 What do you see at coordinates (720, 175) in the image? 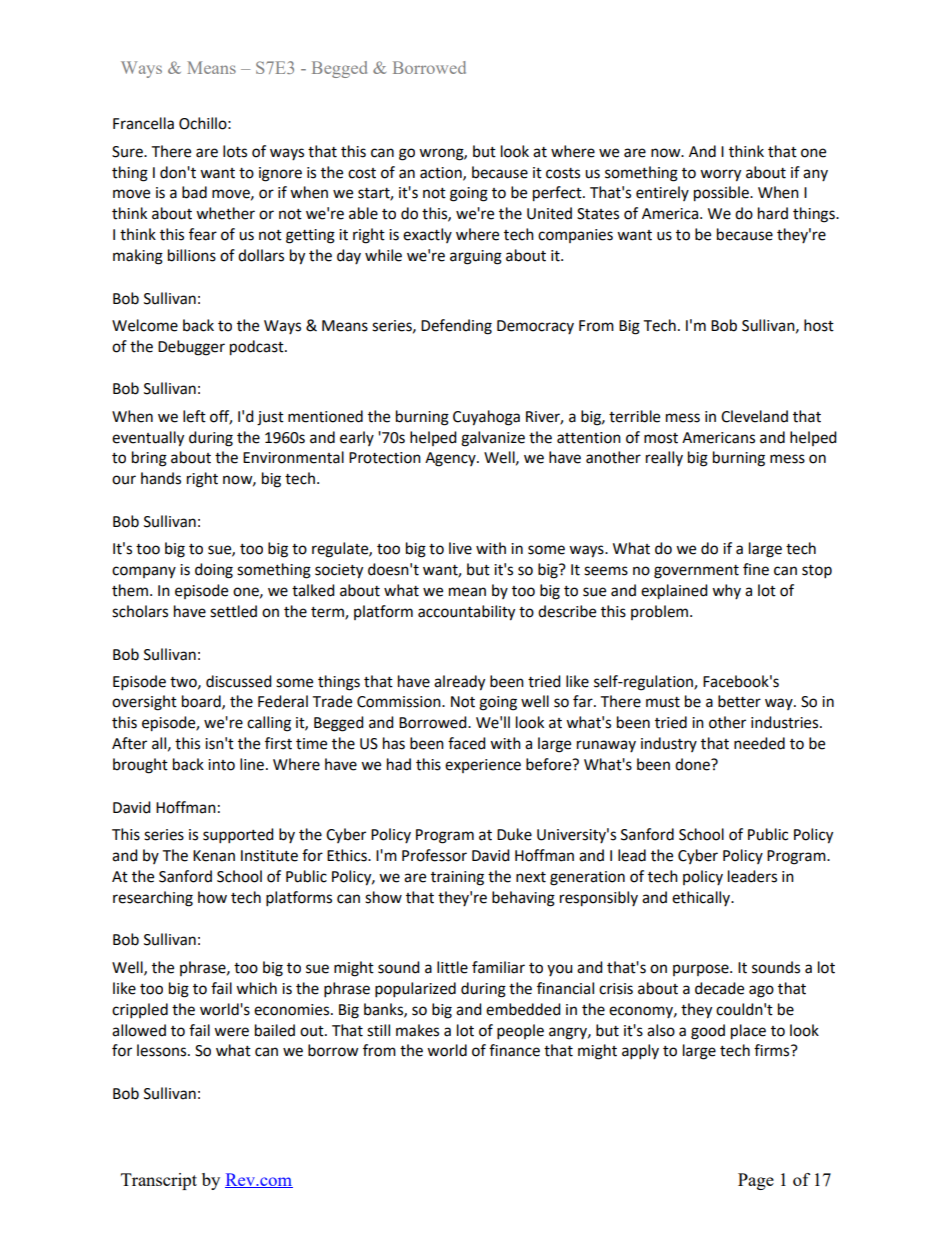
I see `worry` at bounding box center [720, 175].
